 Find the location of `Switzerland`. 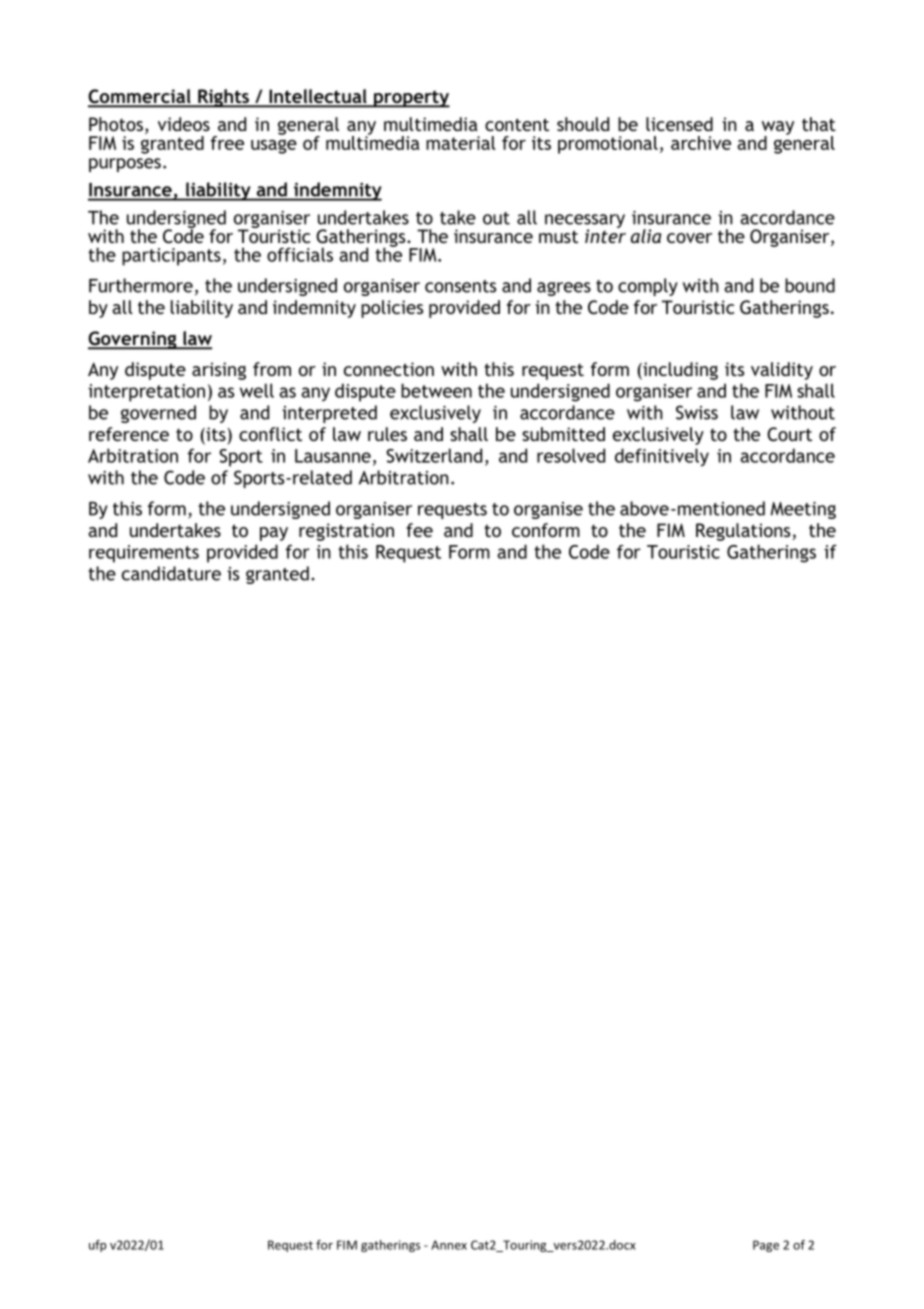

Switzerland is located at coordinates (434, 455).
